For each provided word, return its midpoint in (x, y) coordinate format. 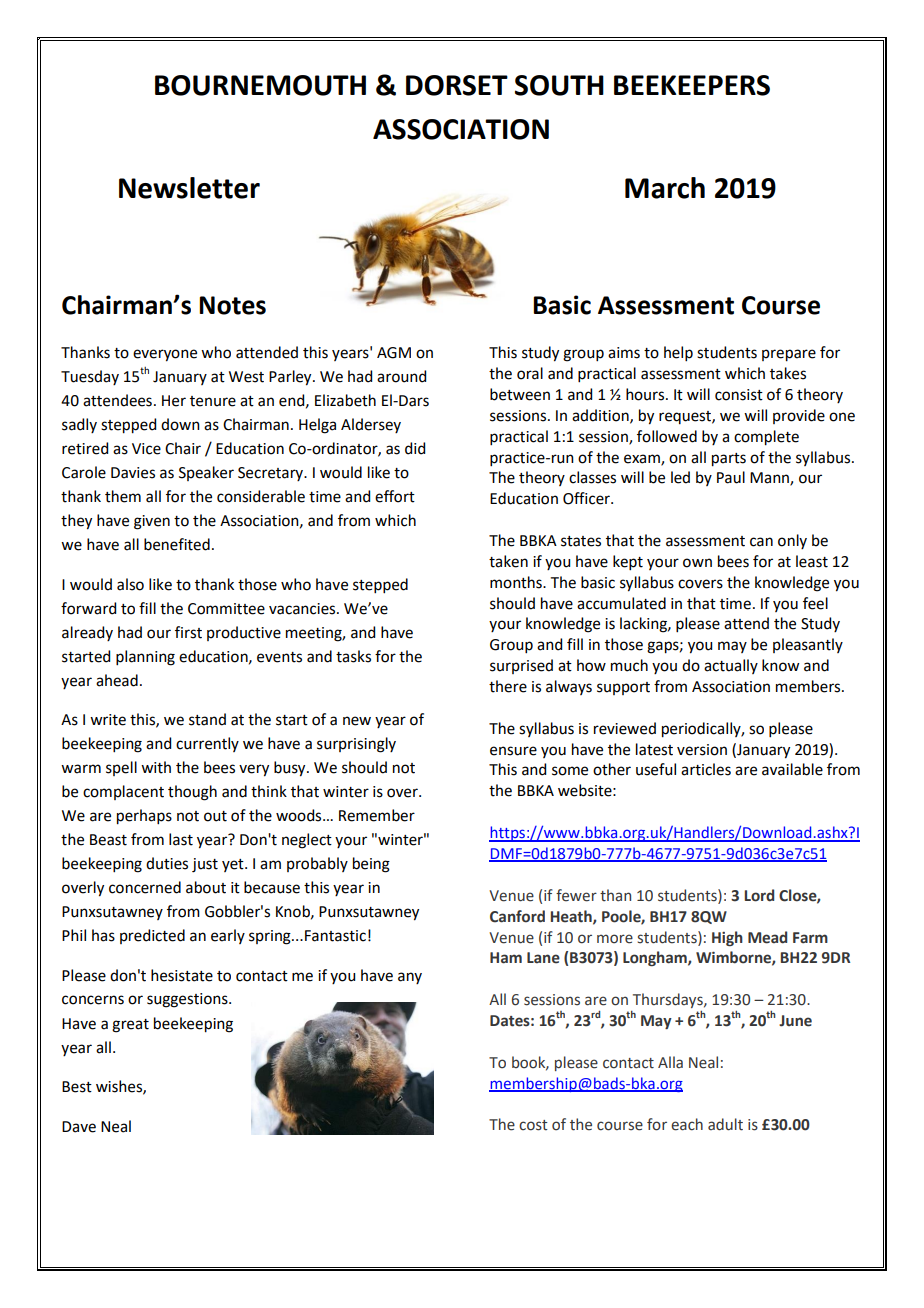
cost (533, 1125)
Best (77, 1087)
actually (731, 666)
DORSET (457, 85)
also (130, 584)
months (517, 582)
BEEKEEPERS (692, 85)
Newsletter (189, 188)
